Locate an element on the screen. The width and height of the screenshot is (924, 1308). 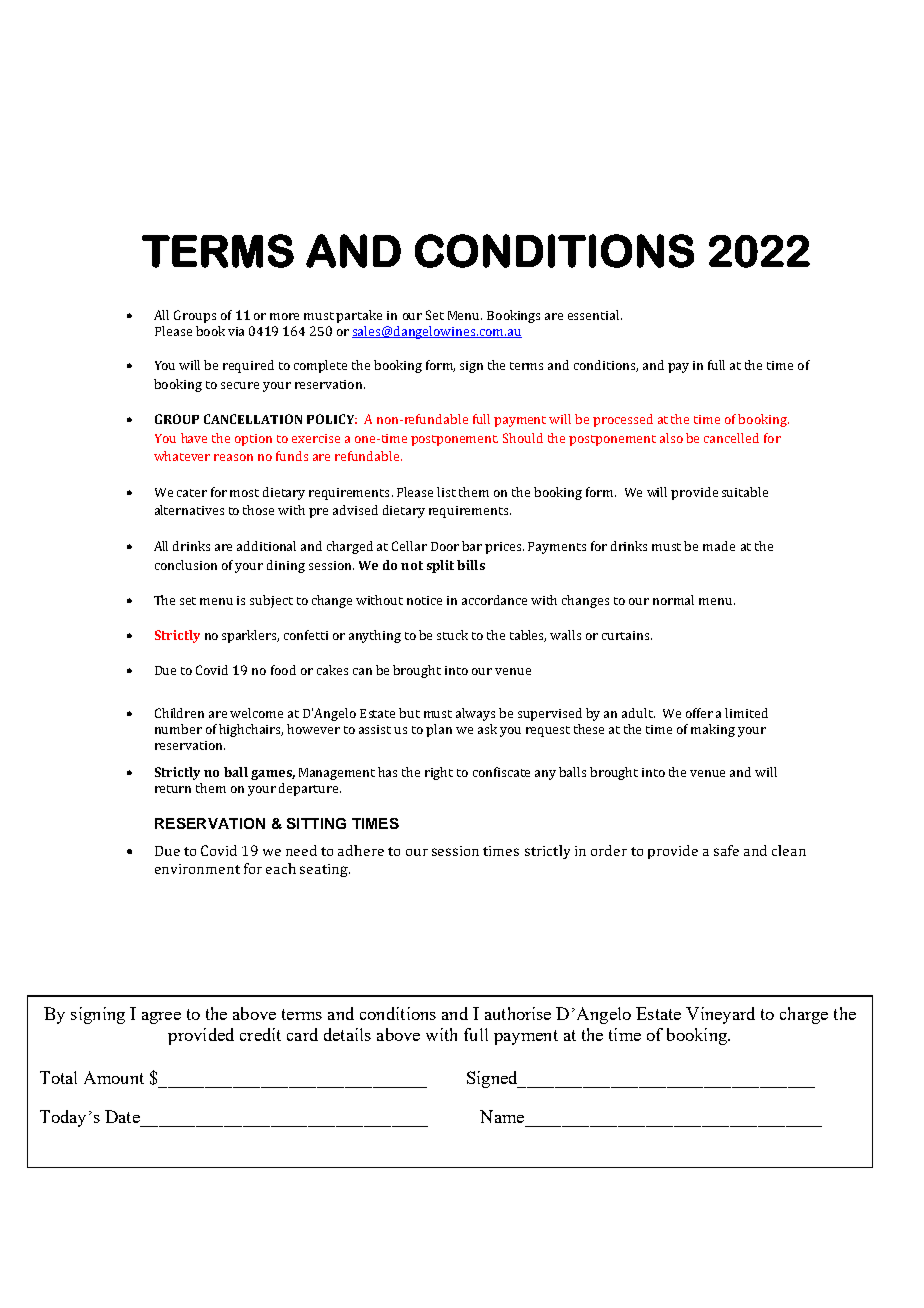
Amount is located at coordinates (114, 1077).
